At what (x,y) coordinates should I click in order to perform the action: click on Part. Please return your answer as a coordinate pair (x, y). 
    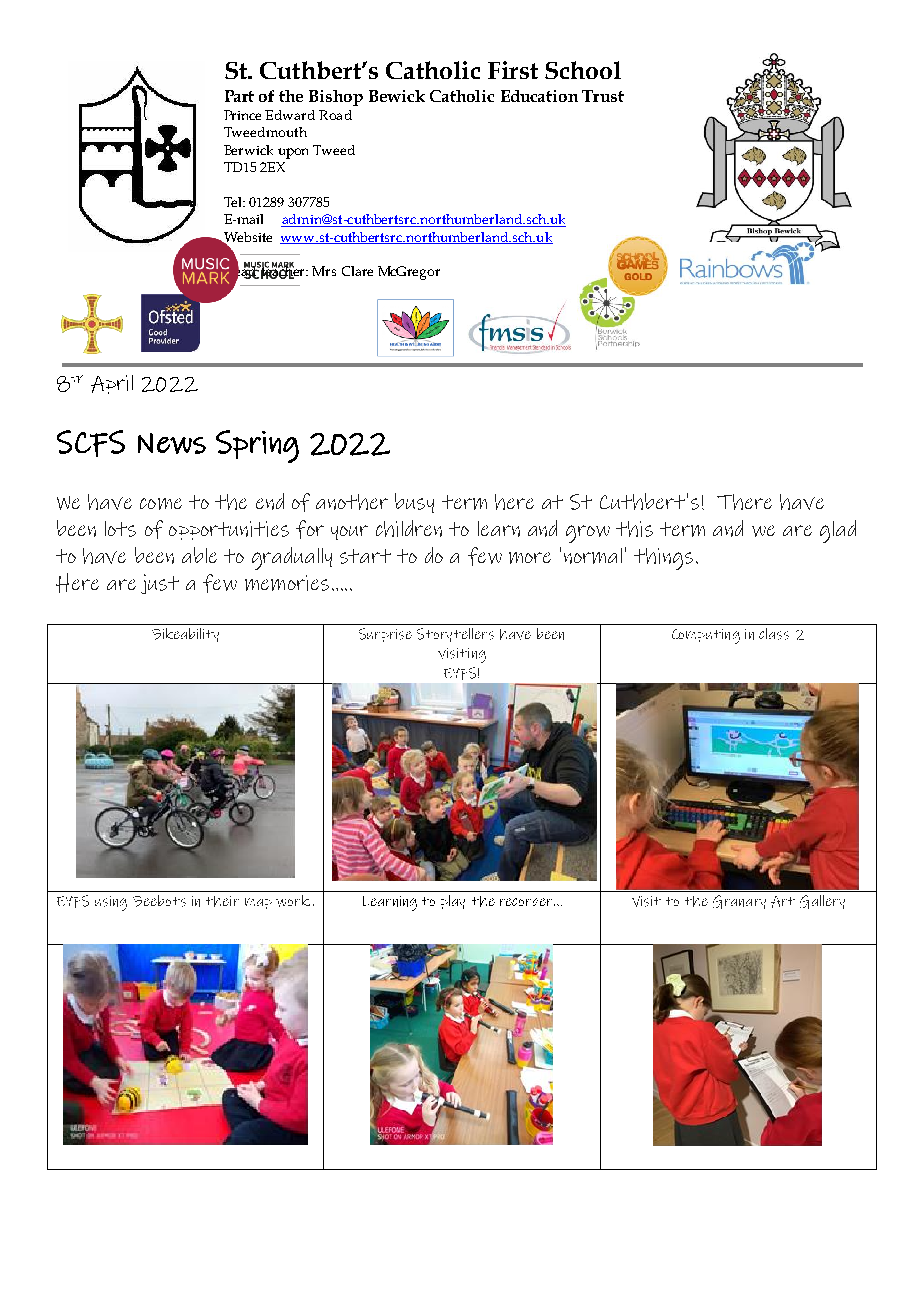
    Looking at the image, I should click on (239, 96).
